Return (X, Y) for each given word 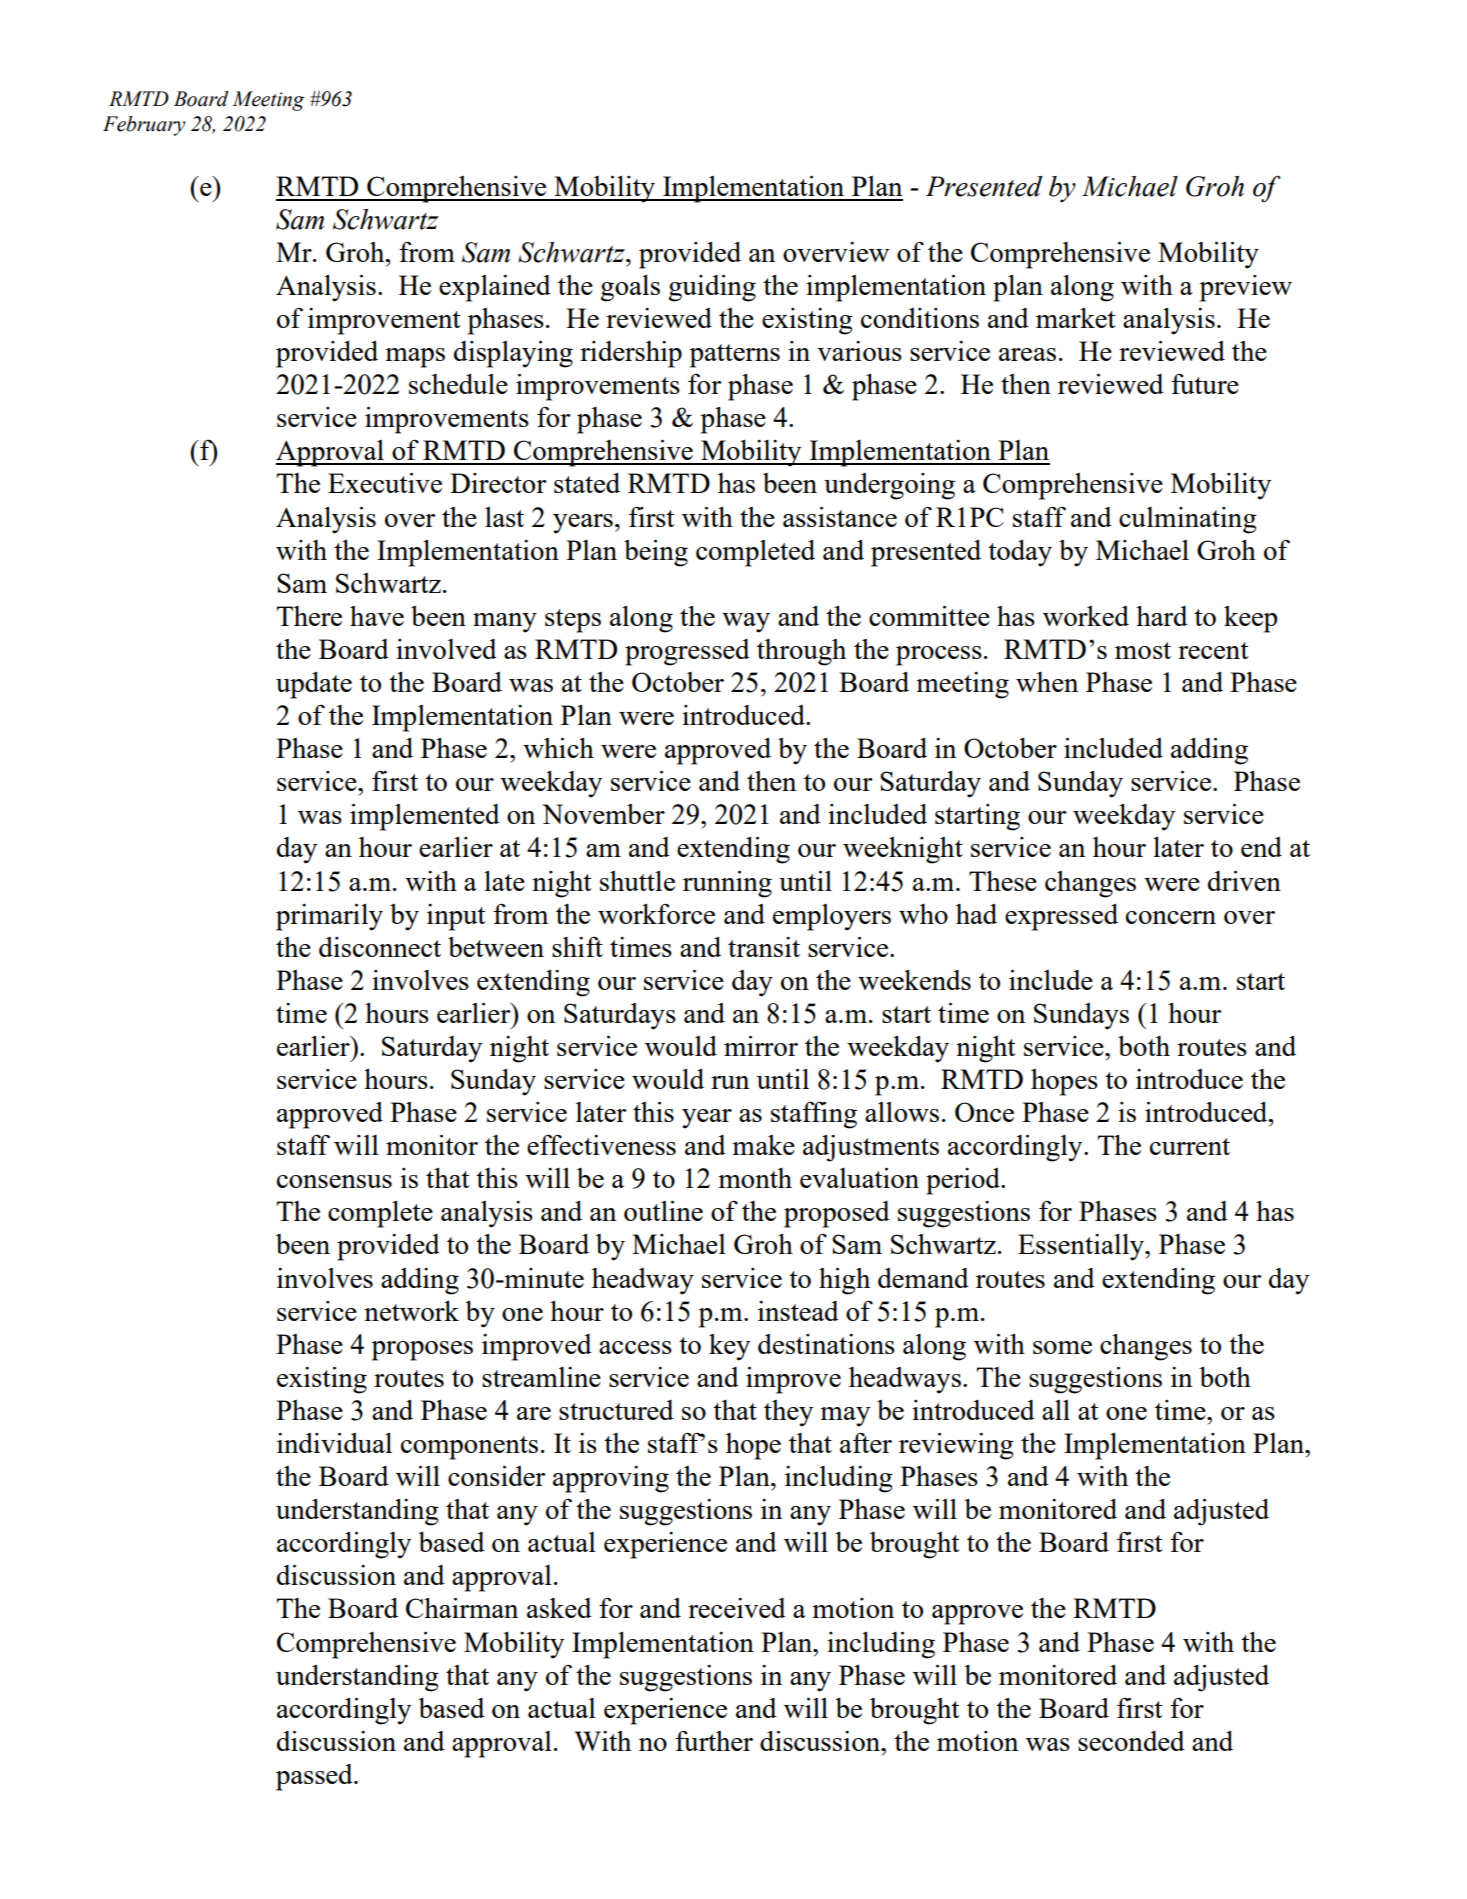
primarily (329, 917)
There (309, 616)
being (656, 553)
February (144, 126)
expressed (1061, 917)
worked (1086, 616)
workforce (656, 913)
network (411, 1311)
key (729, 1347)
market (1076, 318)
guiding (712, 288)
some (1062, 1347)
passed (315, 1777)
